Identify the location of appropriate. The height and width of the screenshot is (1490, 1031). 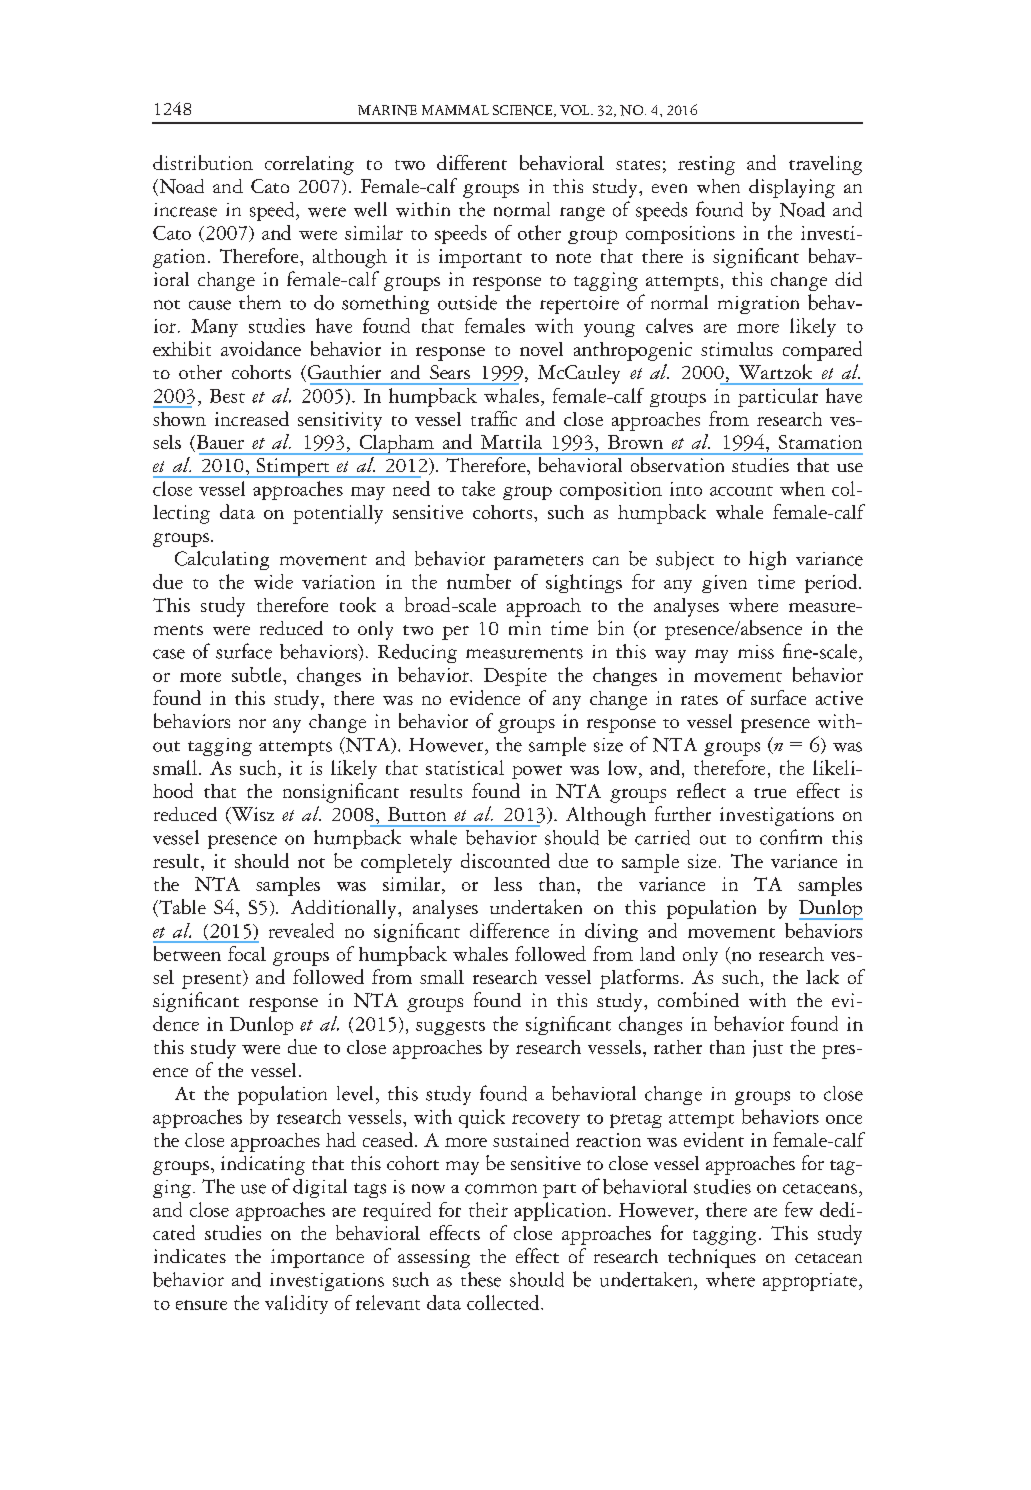
(811, 1282).
